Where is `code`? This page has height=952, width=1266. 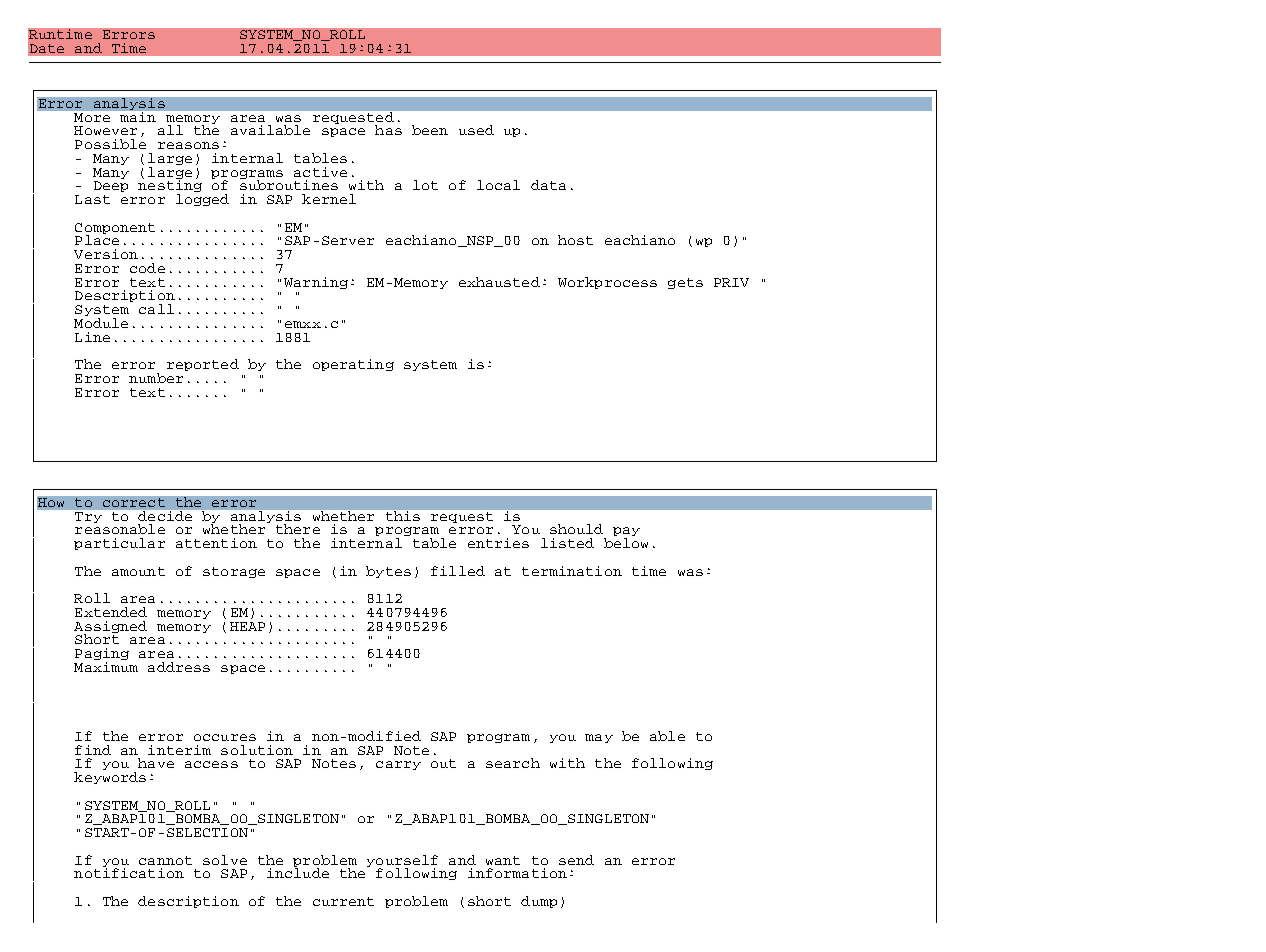
code is located at coordinates (147, 268).
